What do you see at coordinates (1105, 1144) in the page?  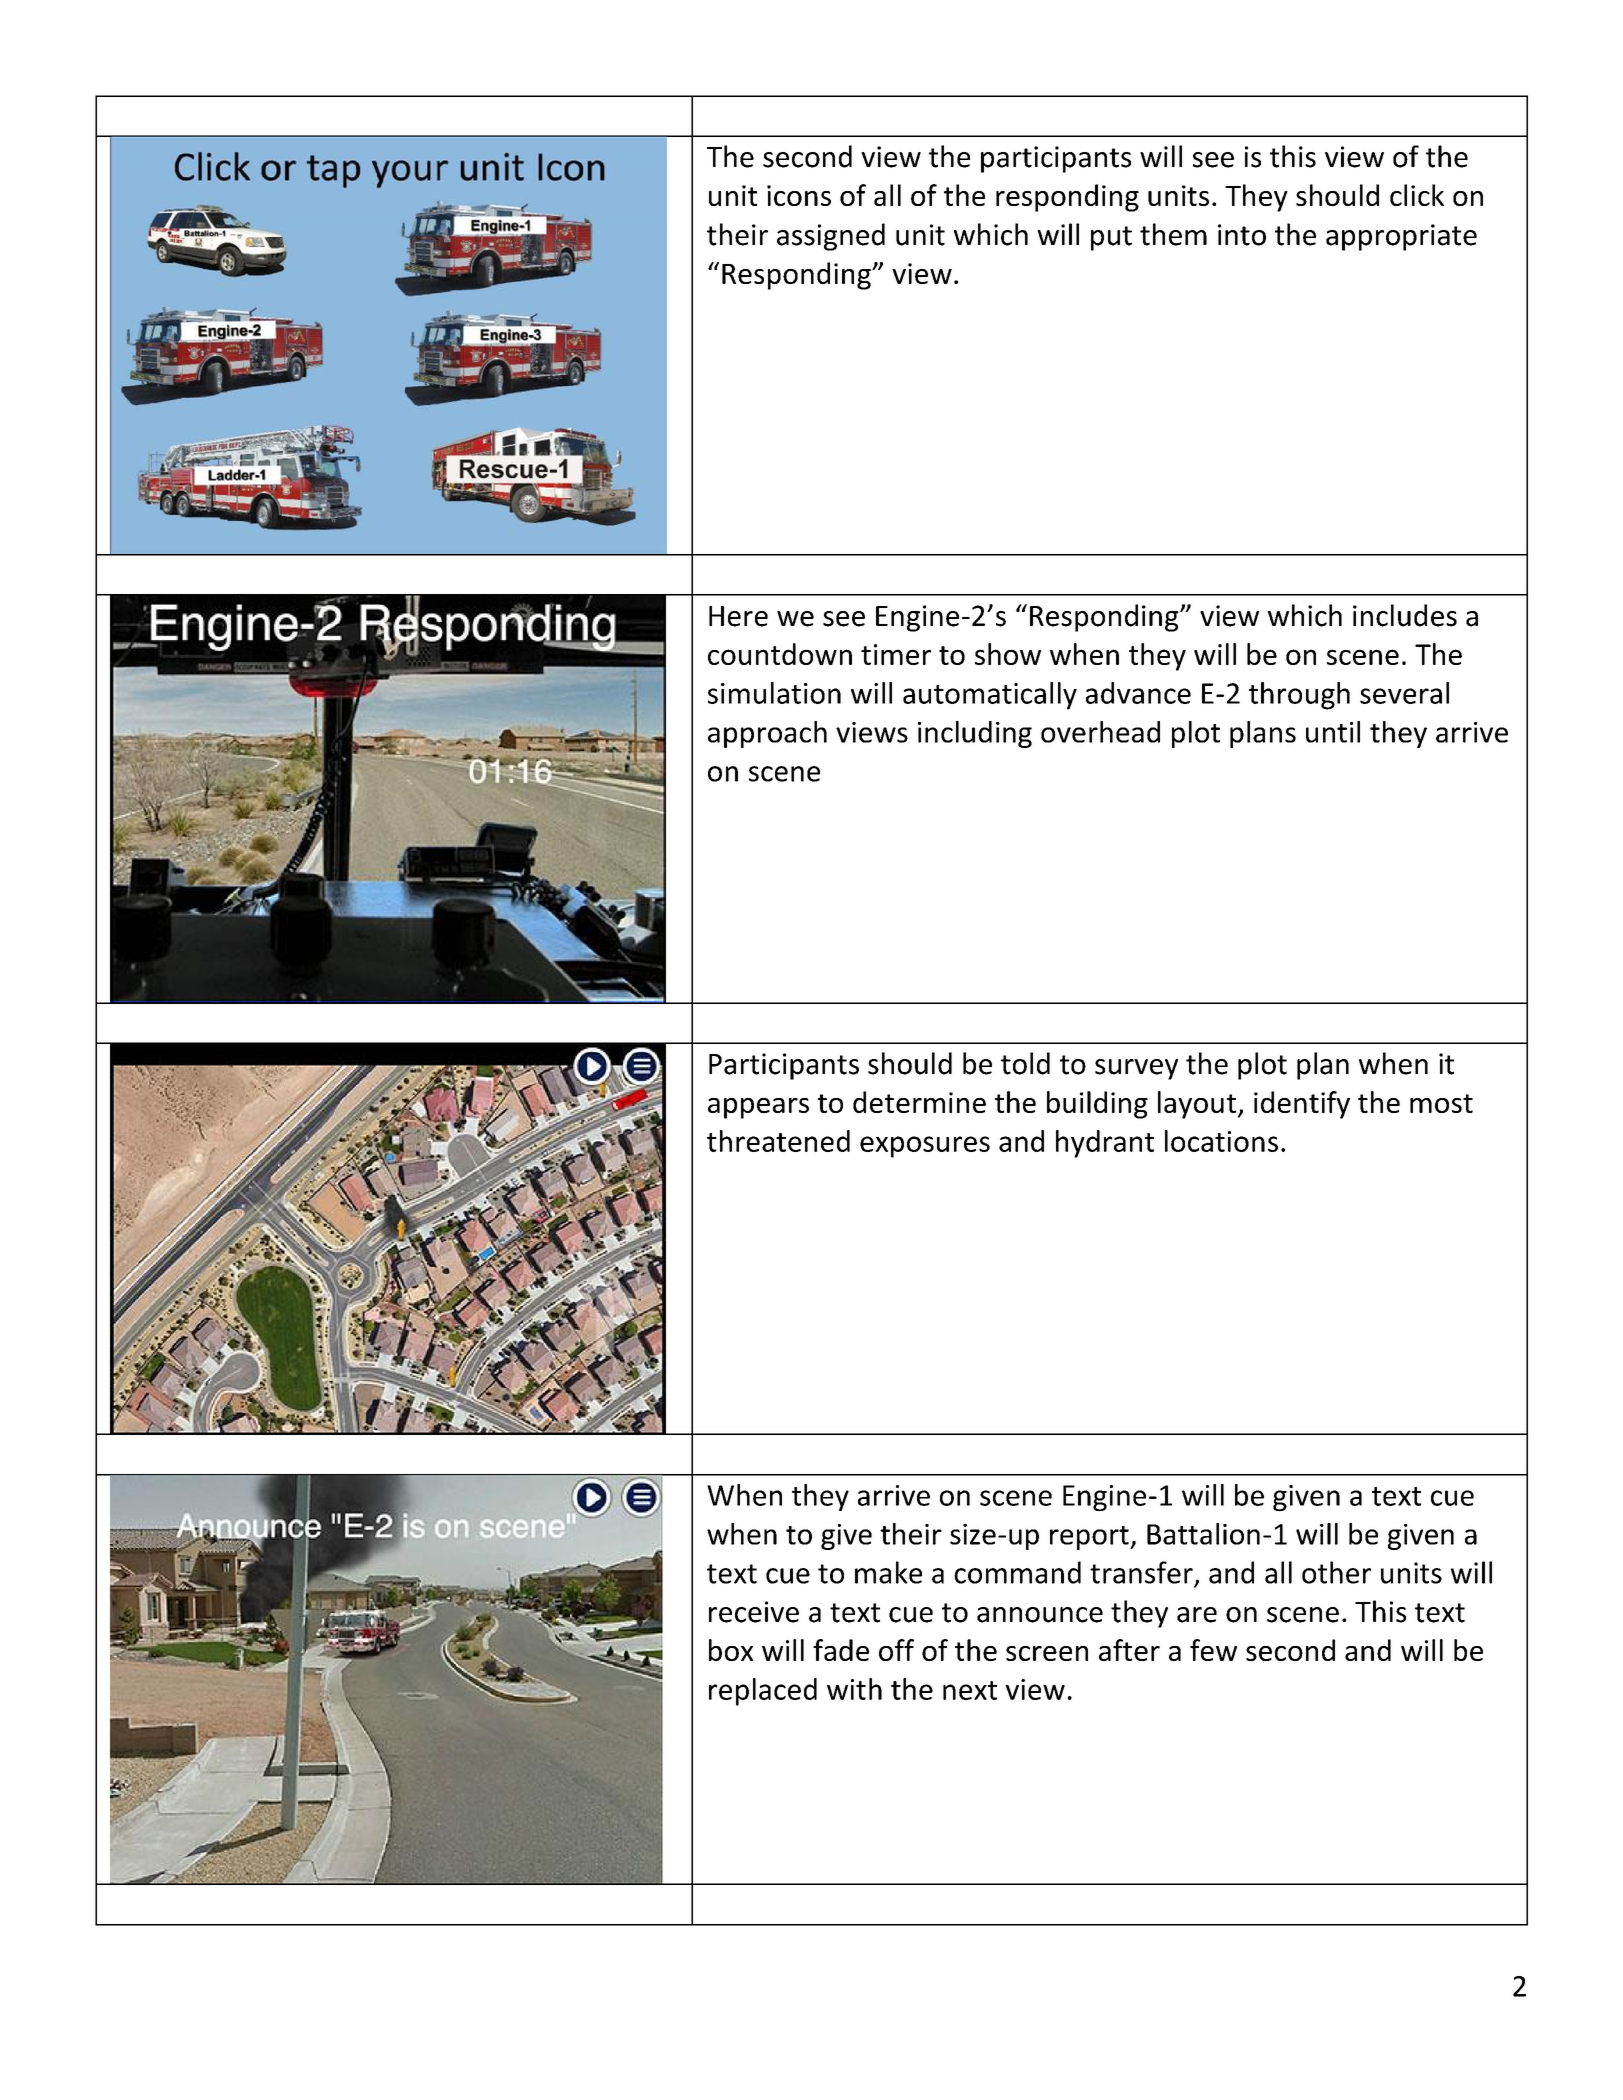 I see `hydrant` at bounding box center [1105, 1144].
